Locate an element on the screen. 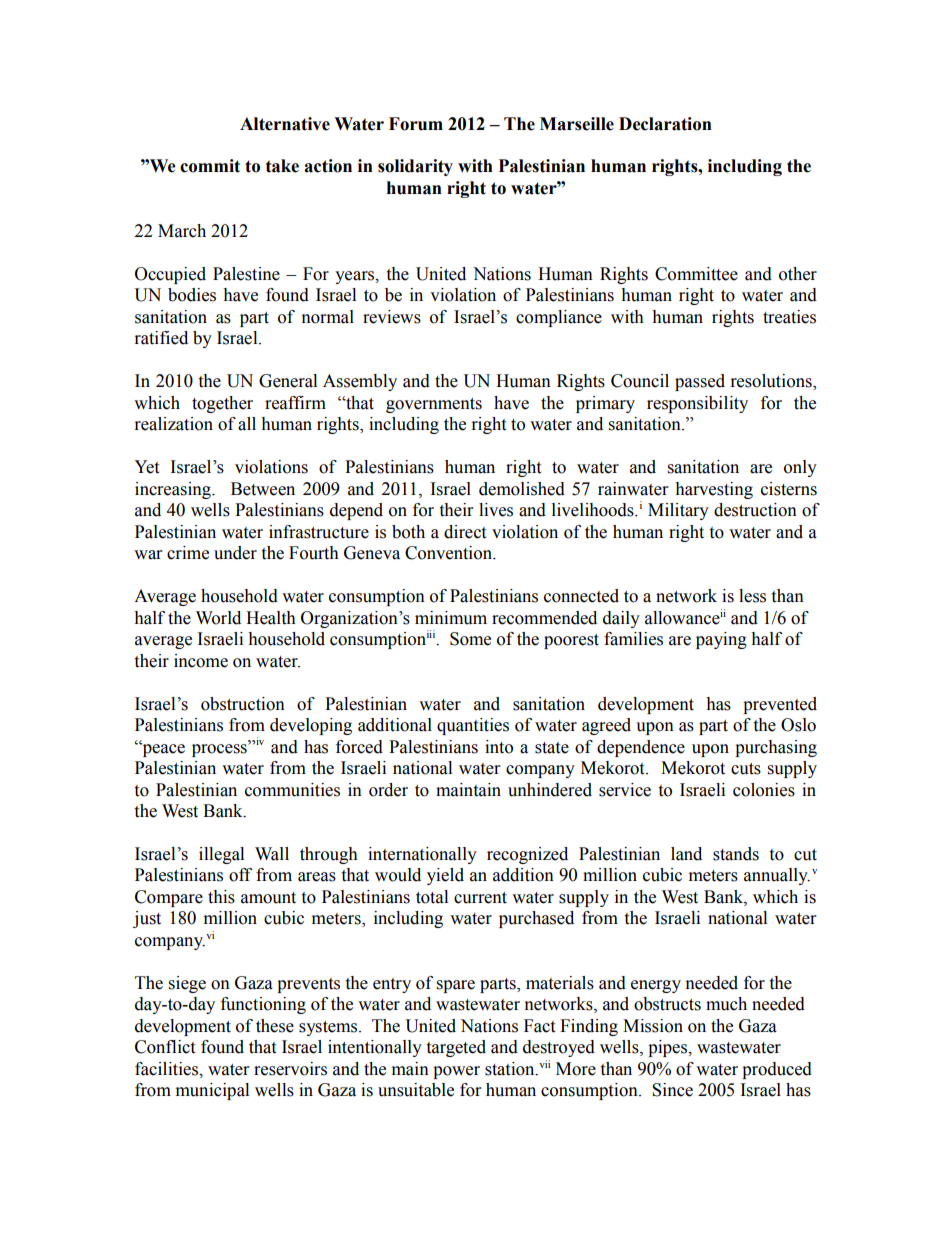 The height and width of the screenshot is (1233, 952). Between is located at coordinates (263, 489).
